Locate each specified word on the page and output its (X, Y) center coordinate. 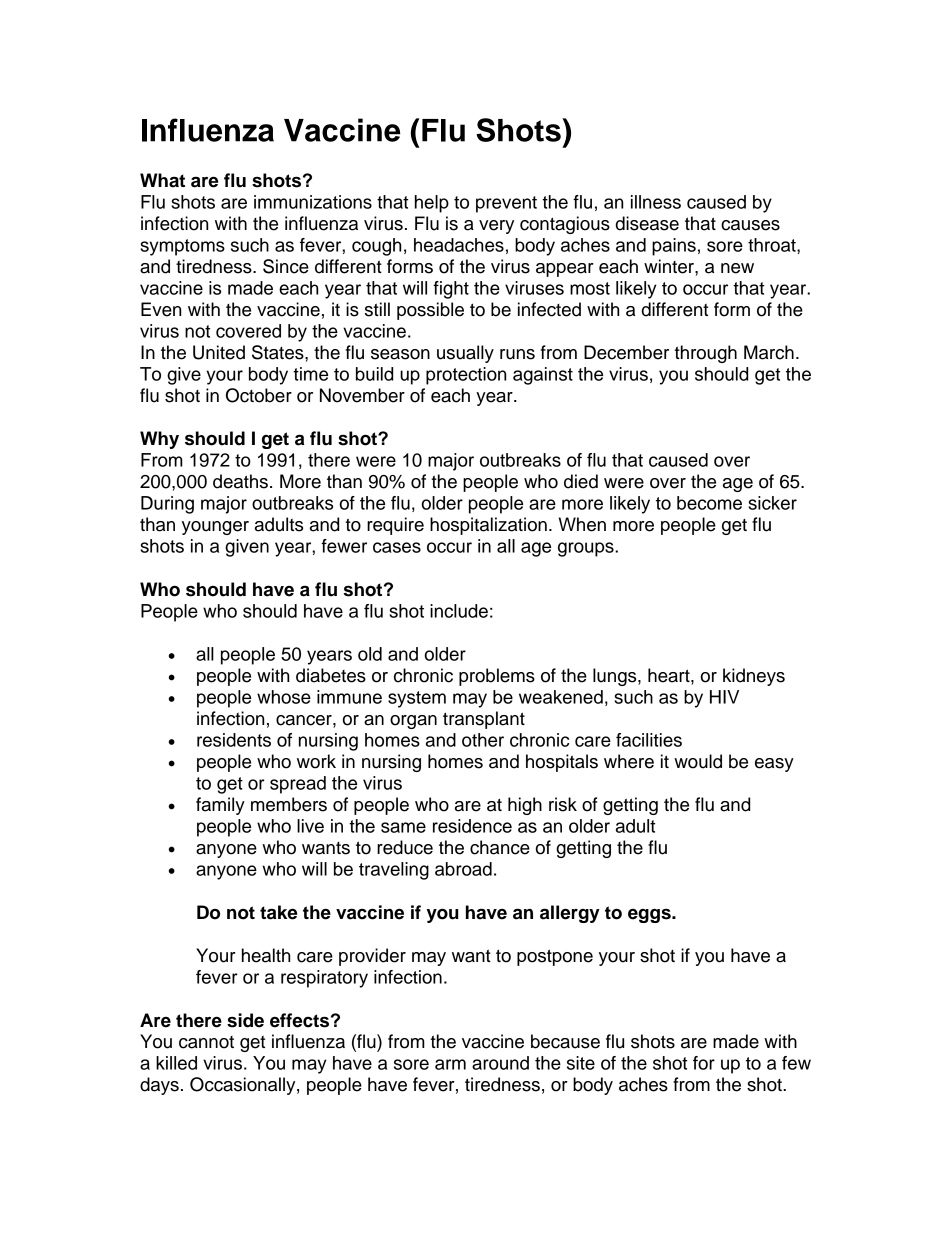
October (259, 395)
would (698, 761)
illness (656, 202)
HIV (724, 697)
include (459, 611)
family (220, 806)
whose (284, 697)
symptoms (182, 247)
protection (466, 376)
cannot (206, 1042)
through (705, 354)
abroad (463, 869)
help (432, 204)
